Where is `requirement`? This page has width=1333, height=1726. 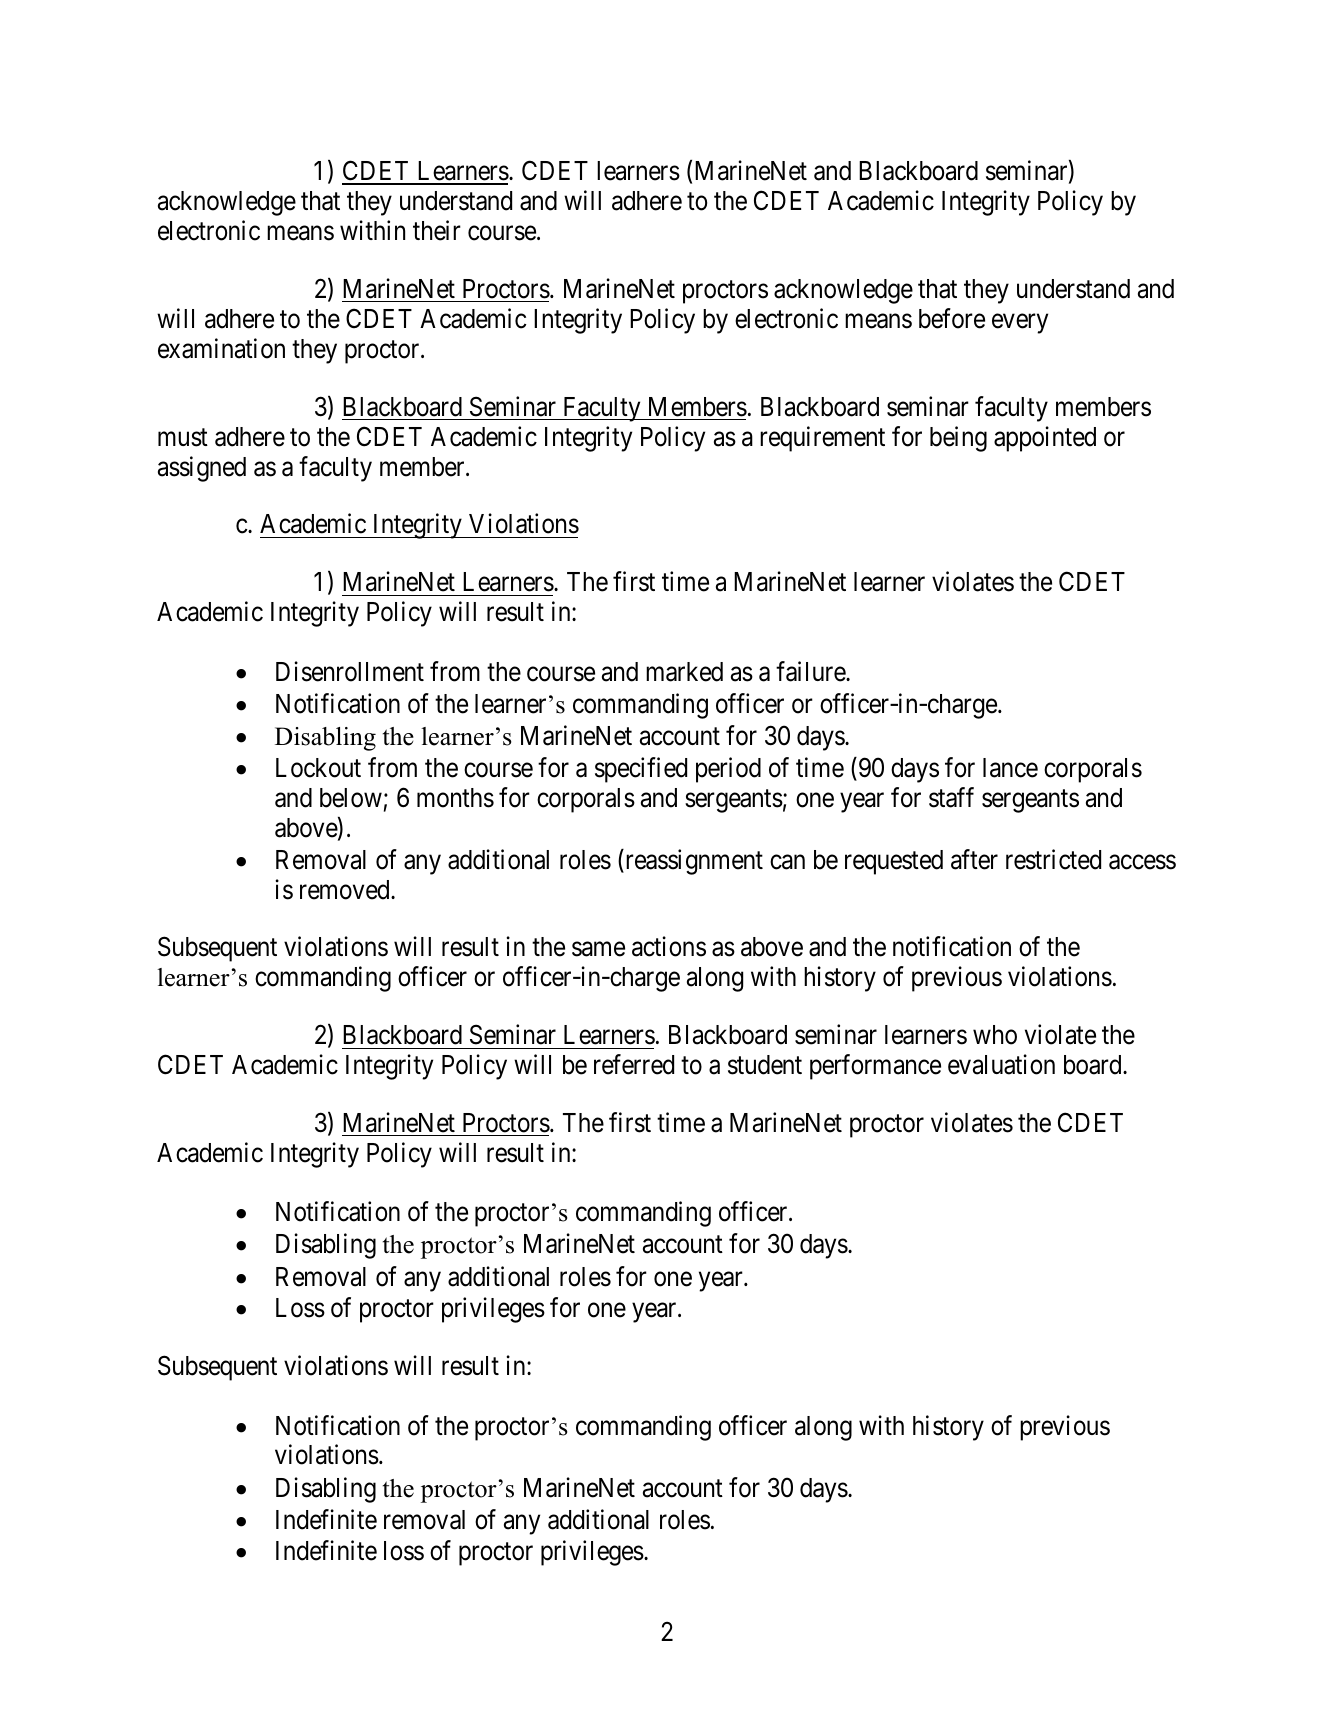
requirement is located at coordinates (822, 439).
